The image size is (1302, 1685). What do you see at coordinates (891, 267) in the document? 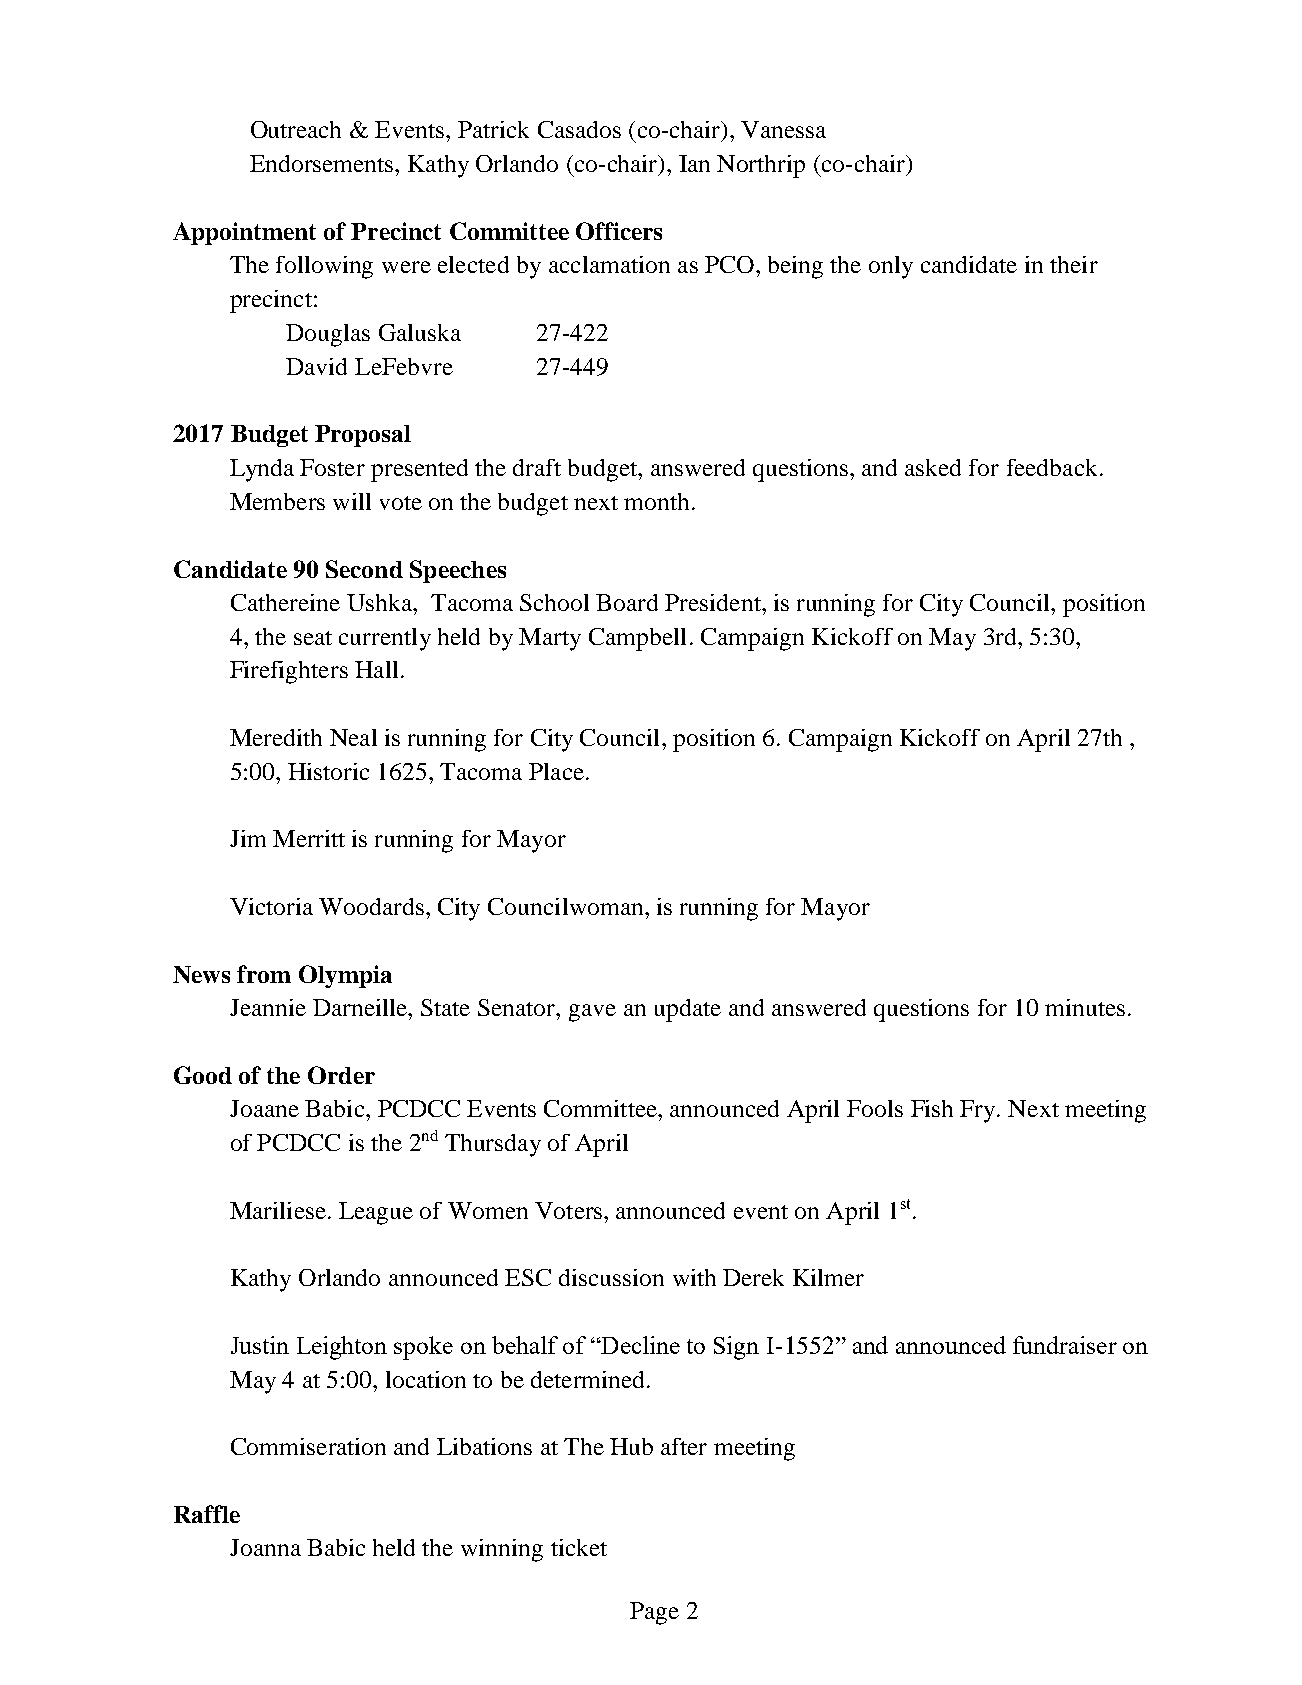
I see `only` at bounding box center [891, 267].
